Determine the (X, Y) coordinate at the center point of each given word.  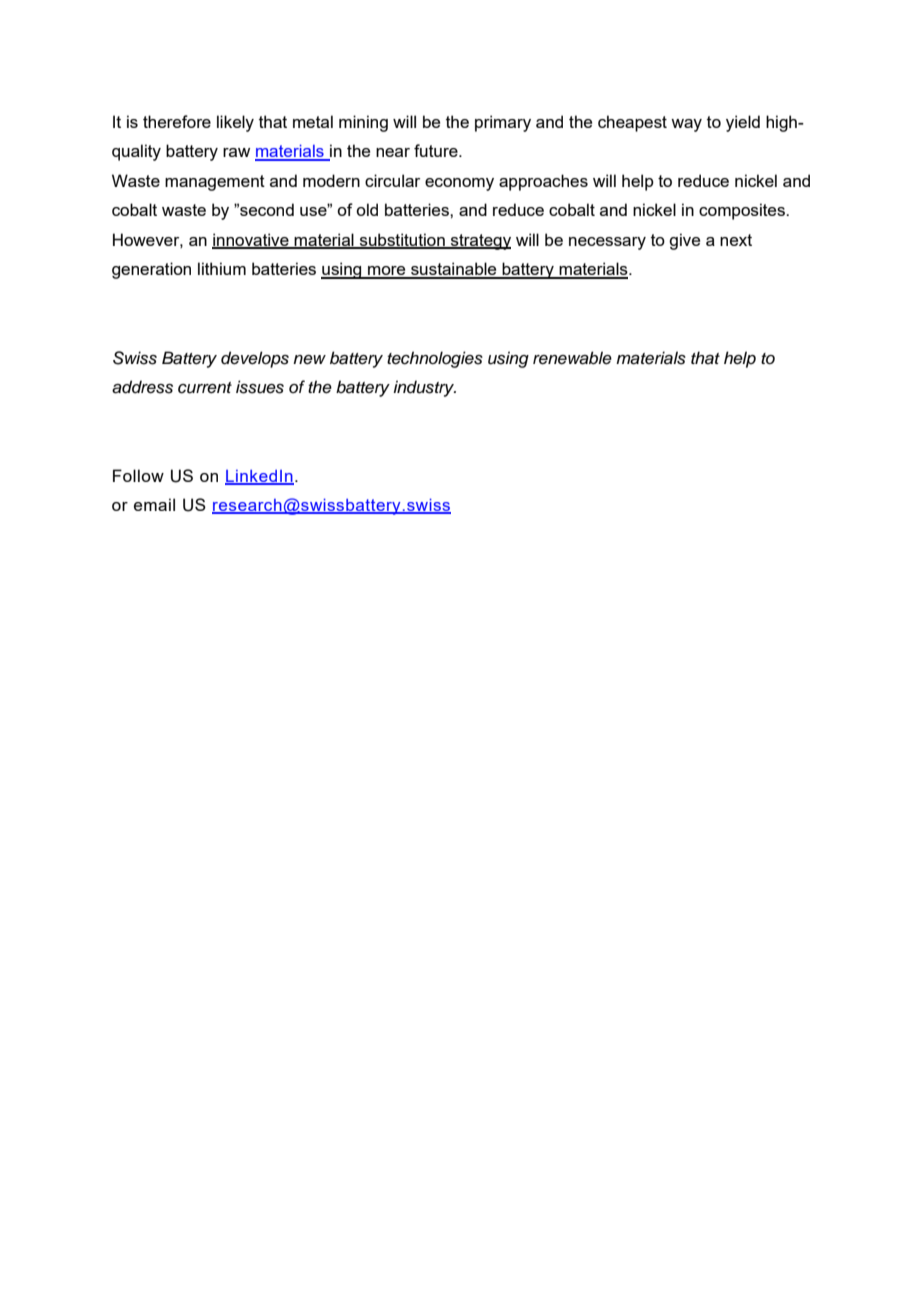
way (686, 125)
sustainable (454, 270)
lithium (222, 268)
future (437, 150)
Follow (138, 475)
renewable (572, 358)
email (154, 504)
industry (424, 388)
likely (235, 123)
